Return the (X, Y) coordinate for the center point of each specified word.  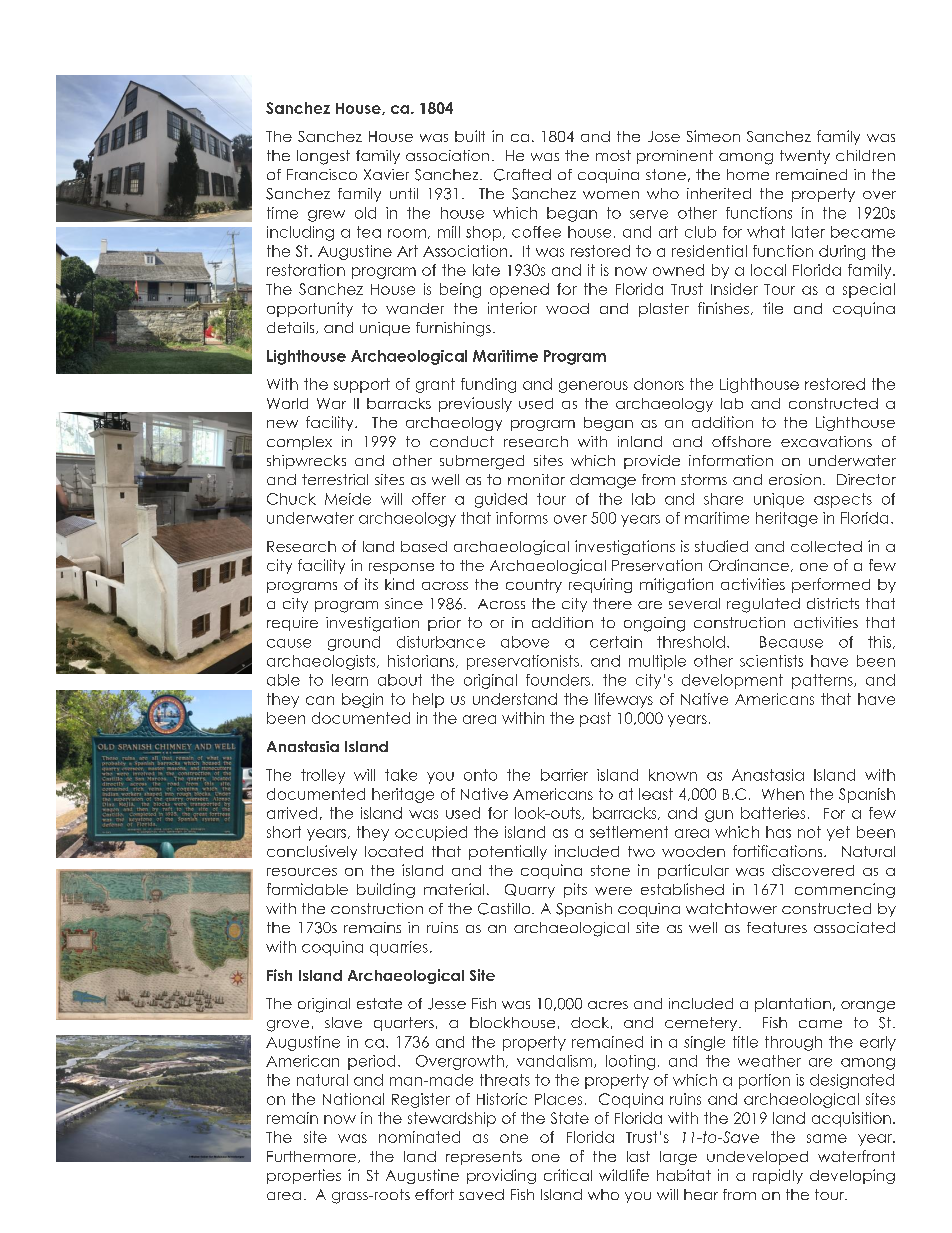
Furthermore (313, 1157)
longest (323, 157)
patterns (823, 681)
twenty (805, 157)
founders (558, 680)
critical (568, 1175)
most (613, 155)
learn (350, 680)
